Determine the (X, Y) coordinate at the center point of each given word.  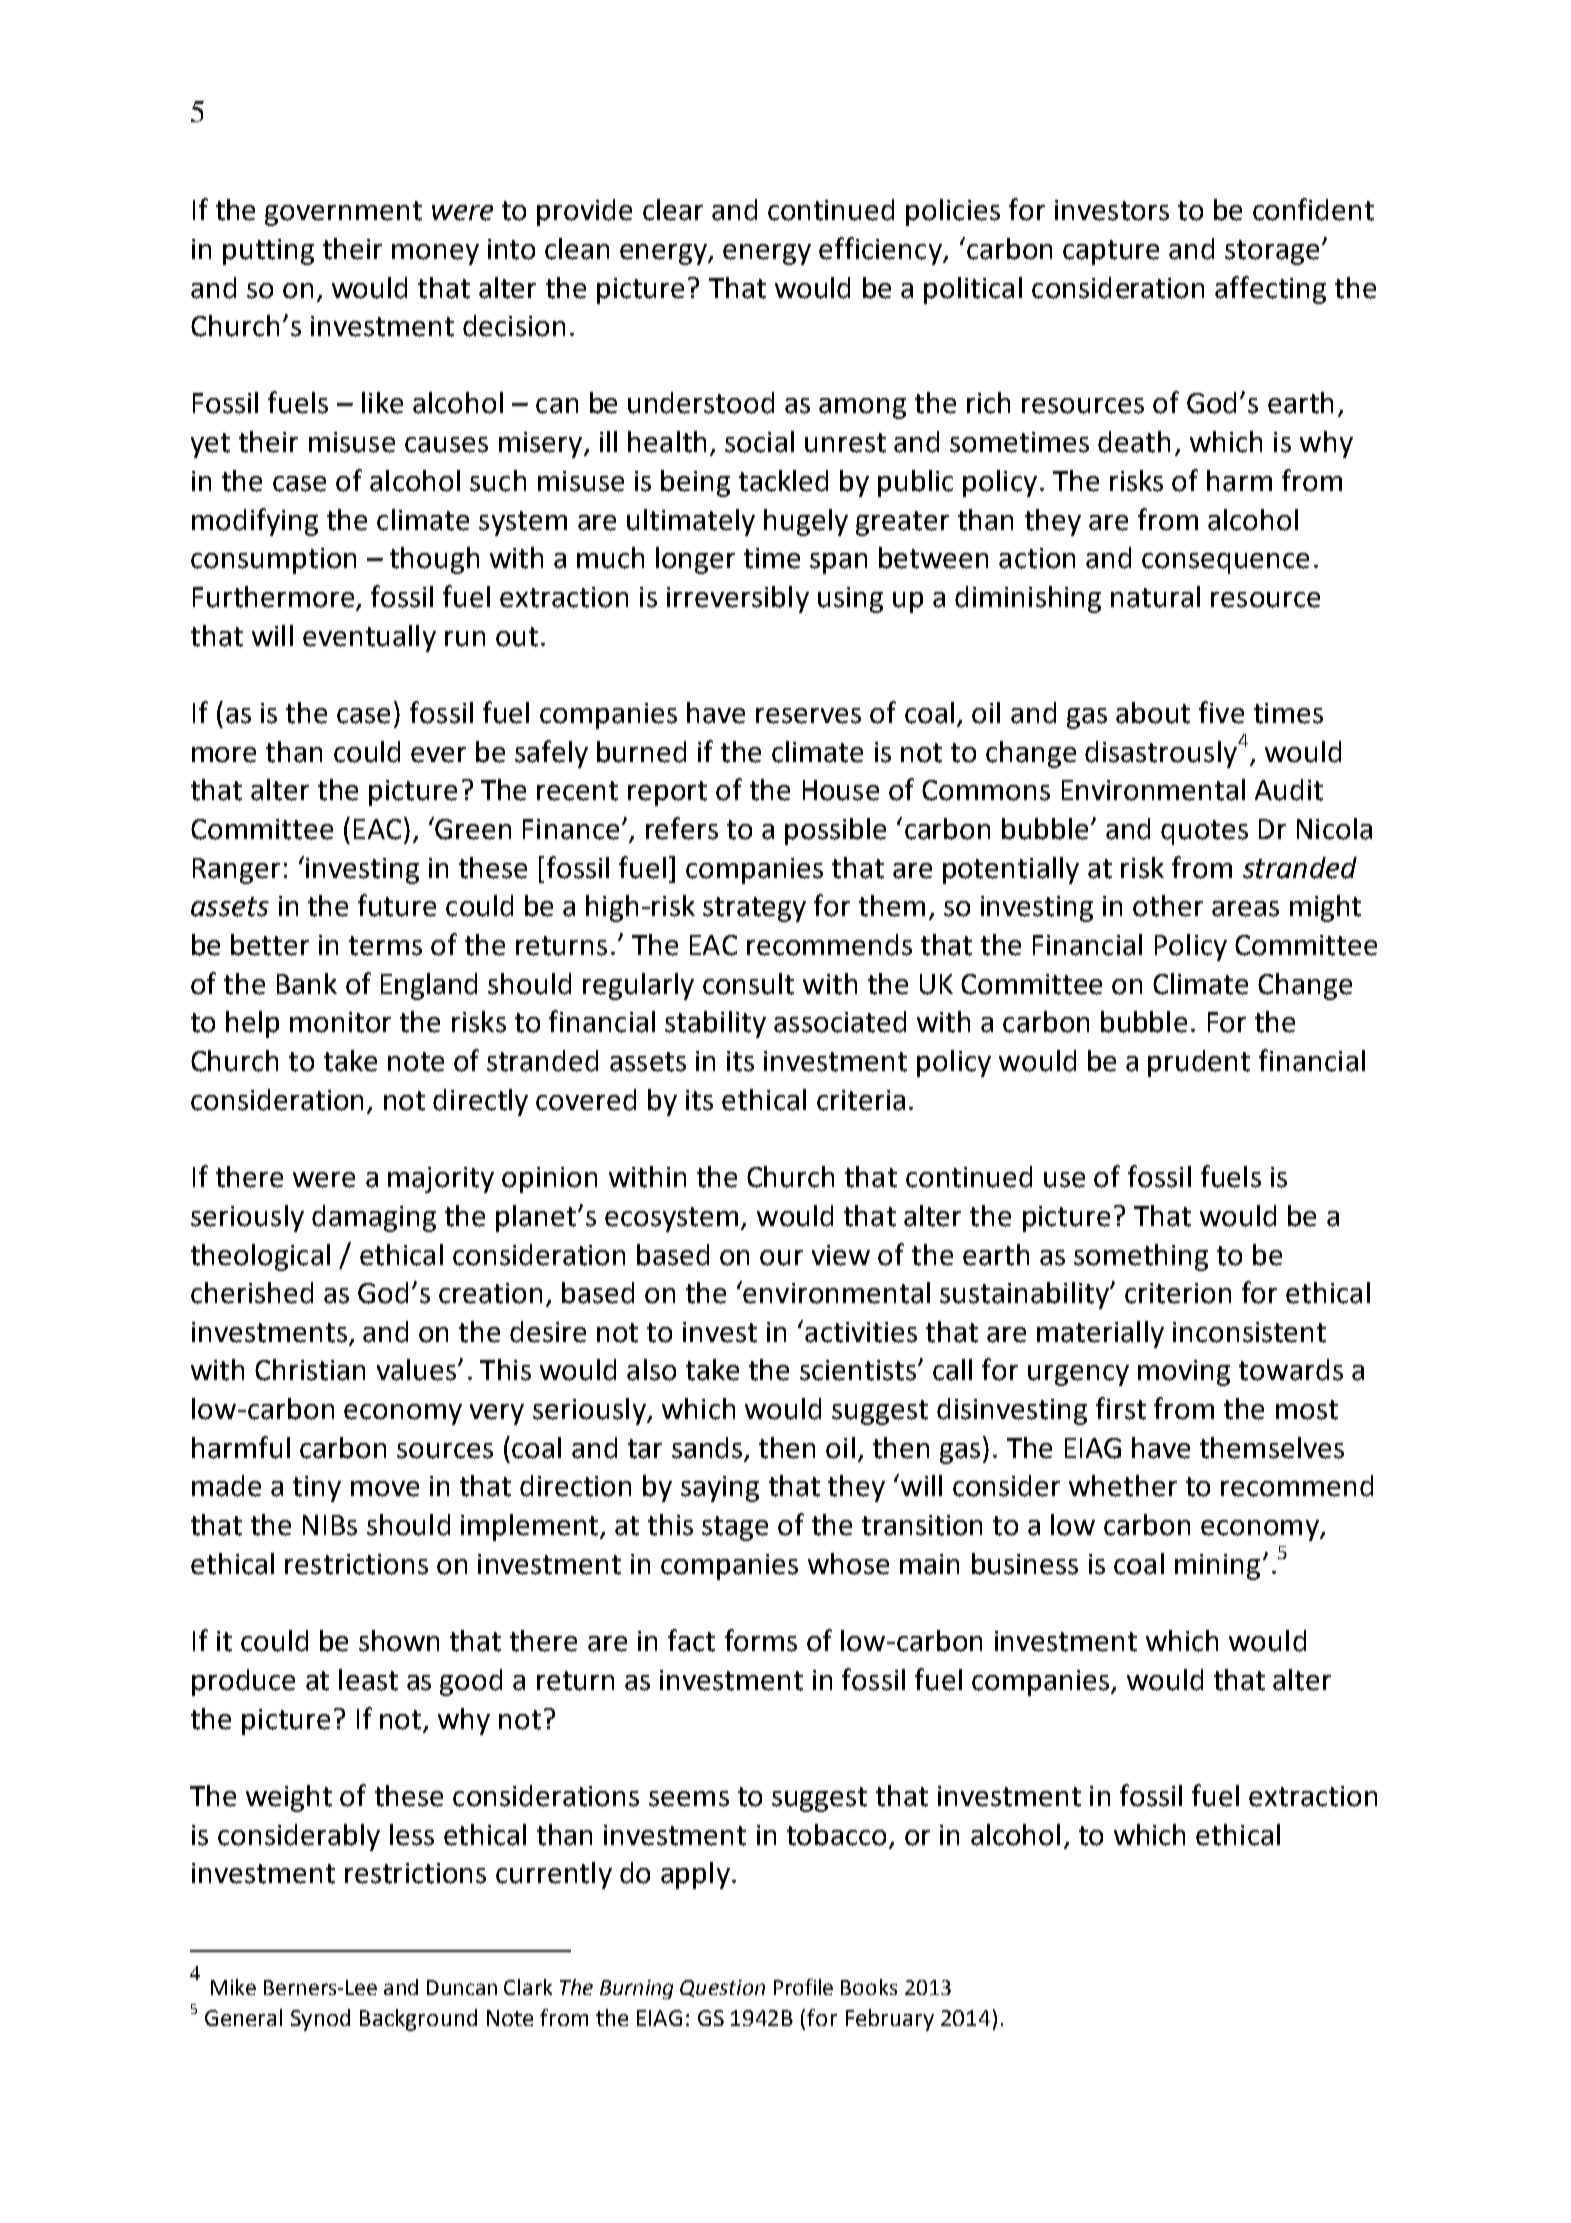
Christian (310, 1370)
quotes (1204, 832)
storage (1272, 252)
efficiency (881, 251)
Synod (320, 2020)
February (890, 2020)
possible (835, 831)
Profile (803, 1987)
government (343, 213)
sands (708, 1449)
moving (1184, 1373)
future (397, 905)
